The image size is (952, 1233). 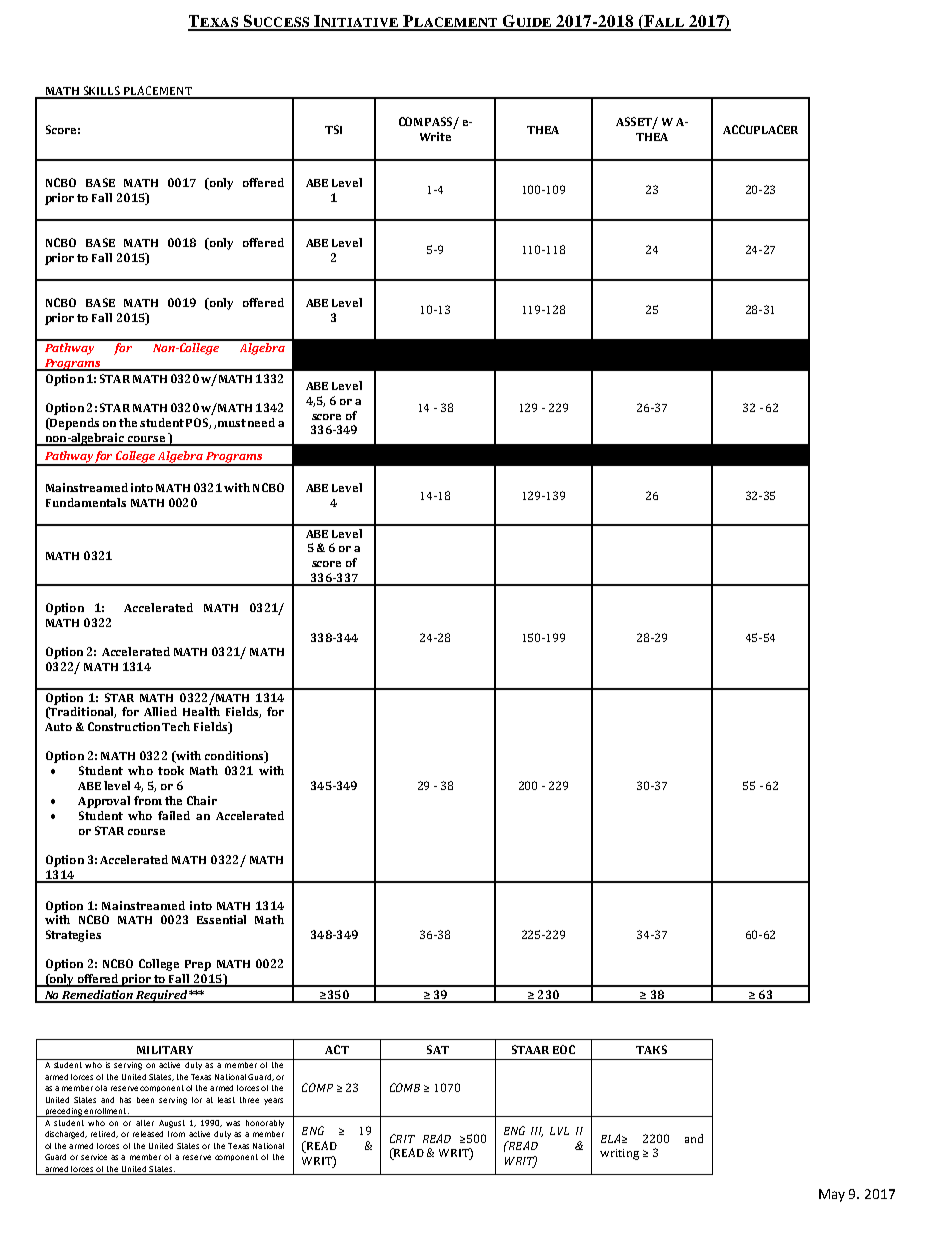 I want to click on need, so click(x=261, y=422).
